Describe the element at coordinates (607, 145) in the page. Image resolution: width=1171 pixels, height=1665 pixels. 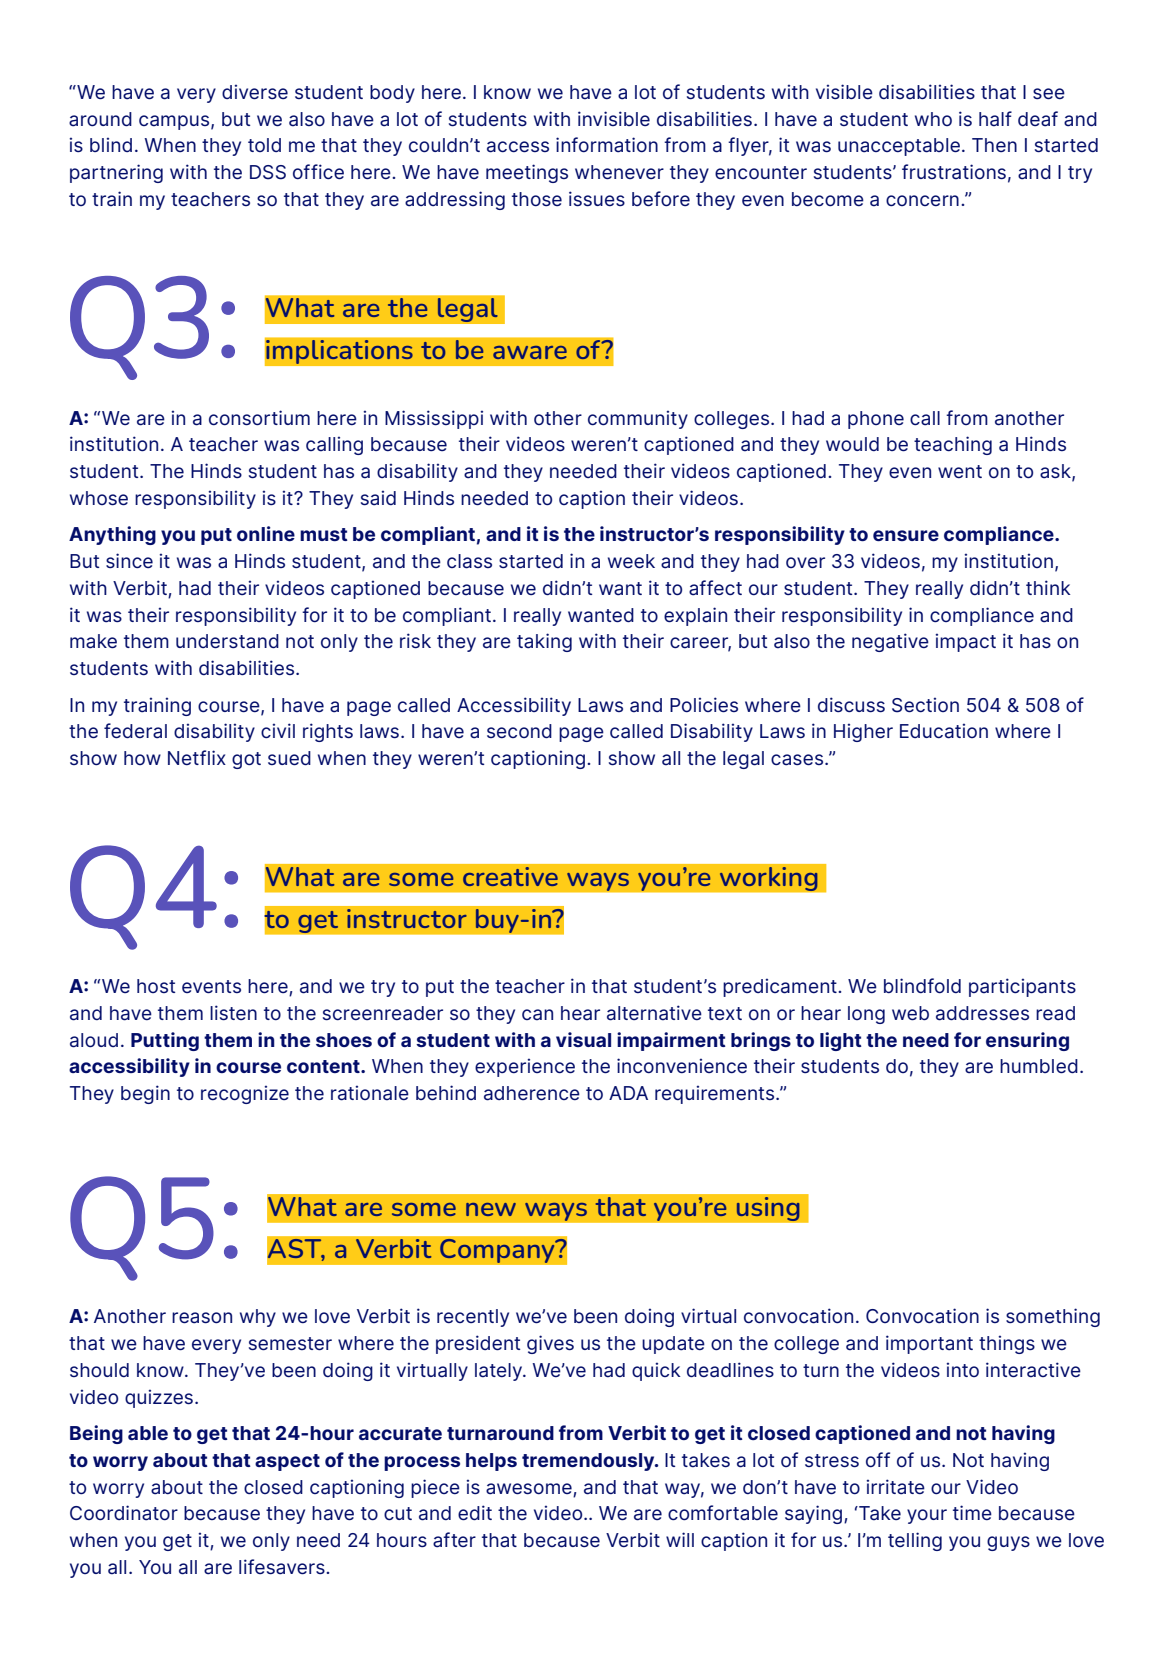
I see `information` at that location.
